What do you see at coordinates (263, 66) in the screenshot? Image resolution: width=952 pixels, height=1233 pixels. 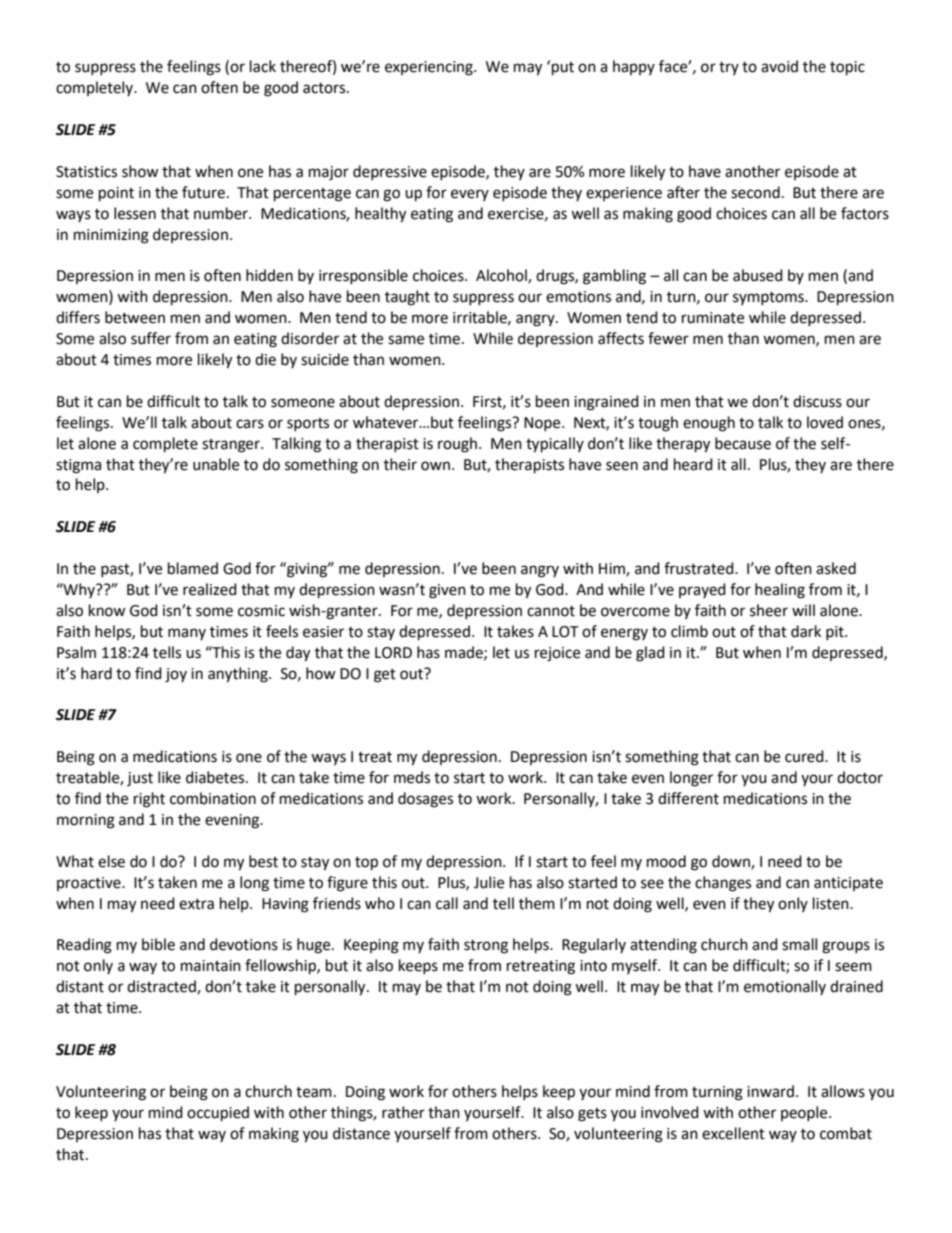 I see `lack` at bounding box center [263, 66].
